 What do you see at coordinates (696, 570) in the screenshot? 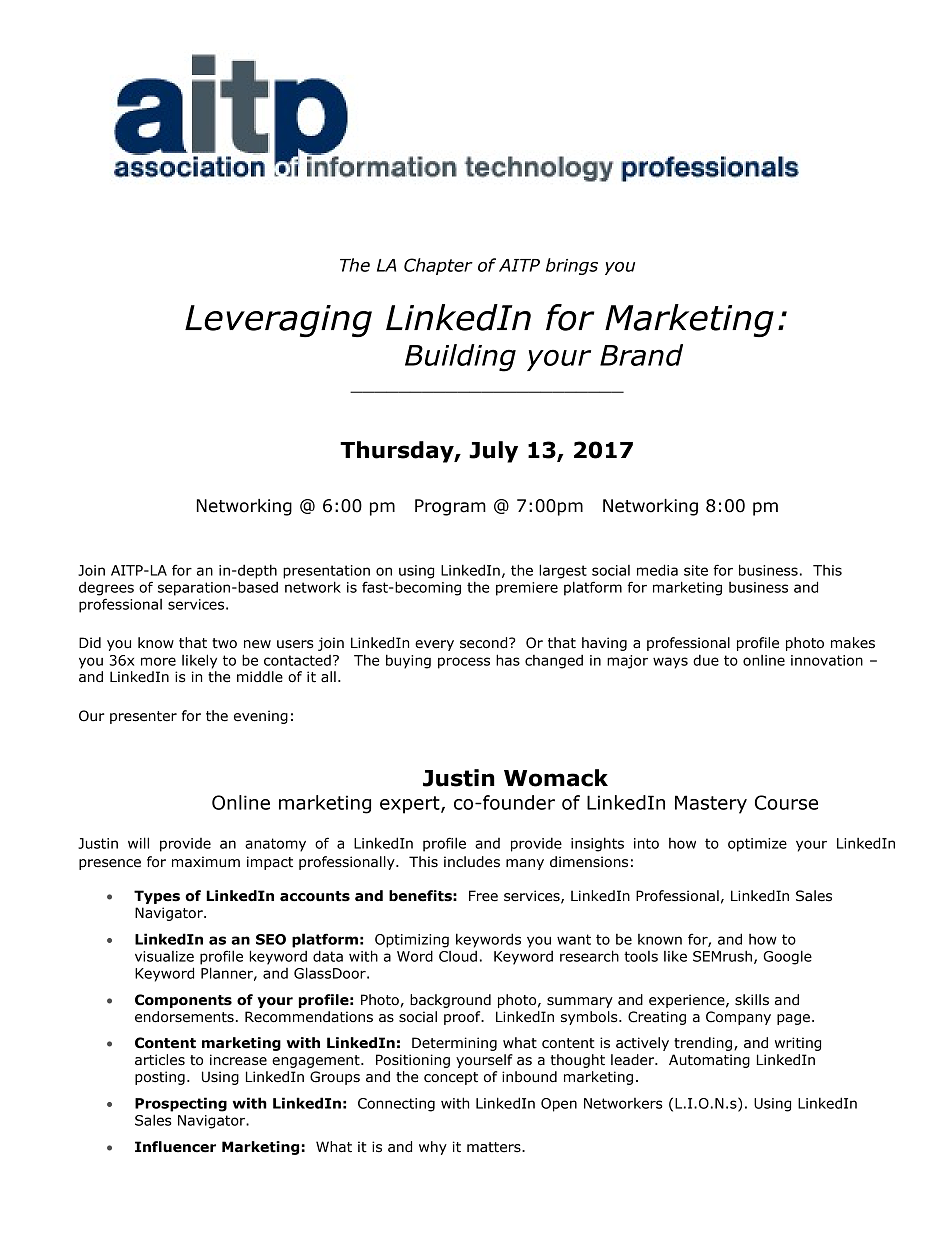
I see `site` at bounding box center [696, 570].
